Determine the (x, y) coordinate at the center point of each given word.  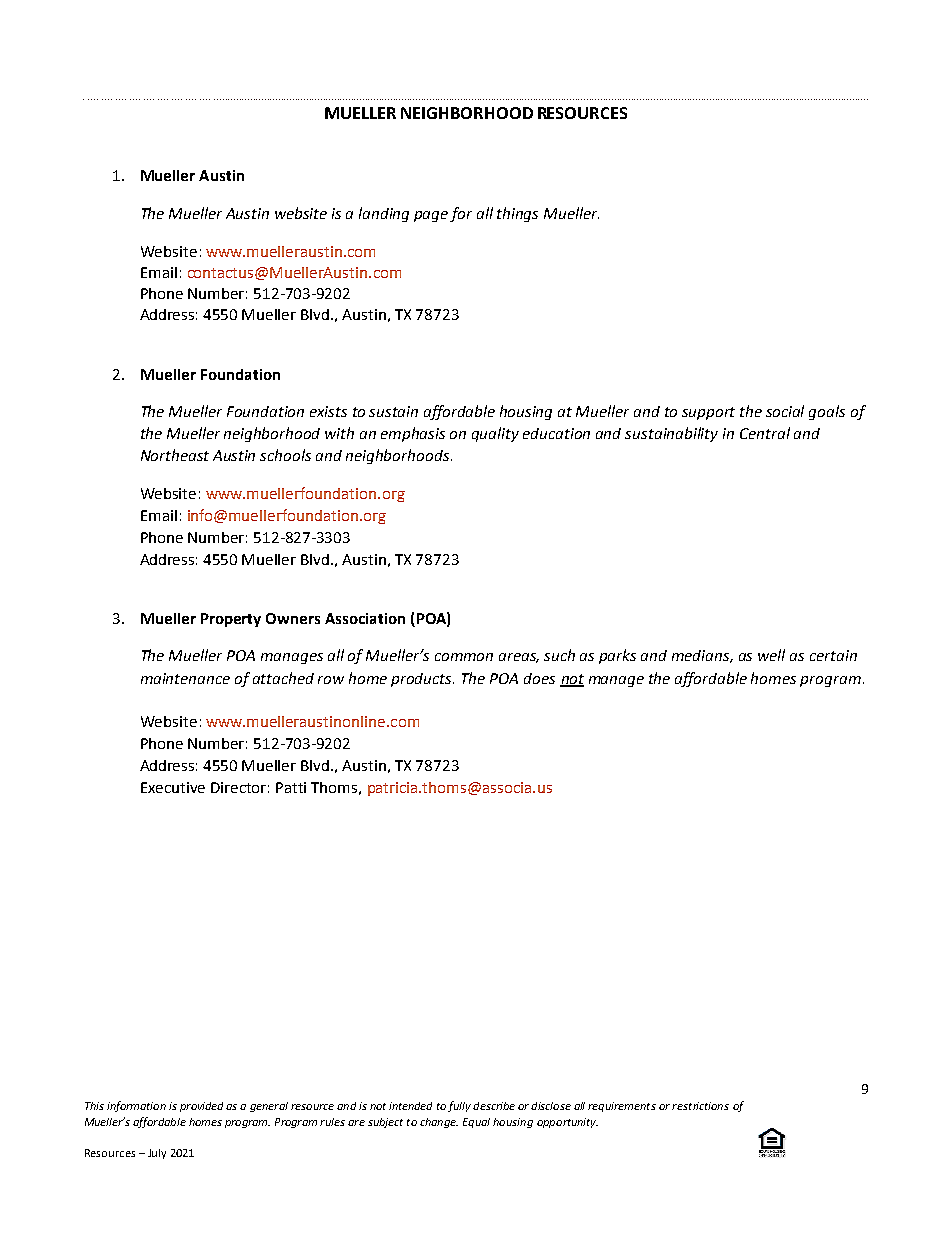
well (771, 655)
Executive (173, 787)
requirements (622, 1107)
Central (765, 433)
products (422, 680)
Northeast (175, 455)
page (432, 216)
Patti (291, 787)
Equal (476, 1123)
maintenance (185, 678)
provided (201, 1107)
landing (384, 214)
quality (495, 434)
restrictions (700, 1106)
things (517, 214)
